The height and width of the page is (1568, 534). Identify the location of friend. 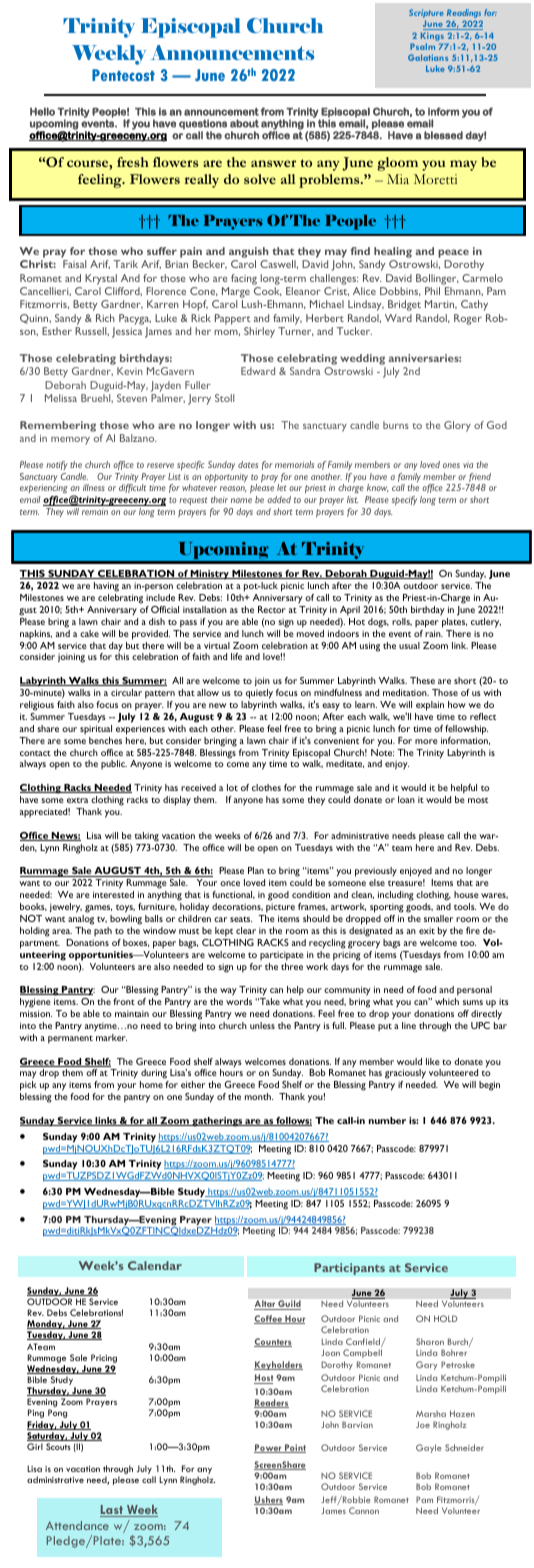
(479, 479).
